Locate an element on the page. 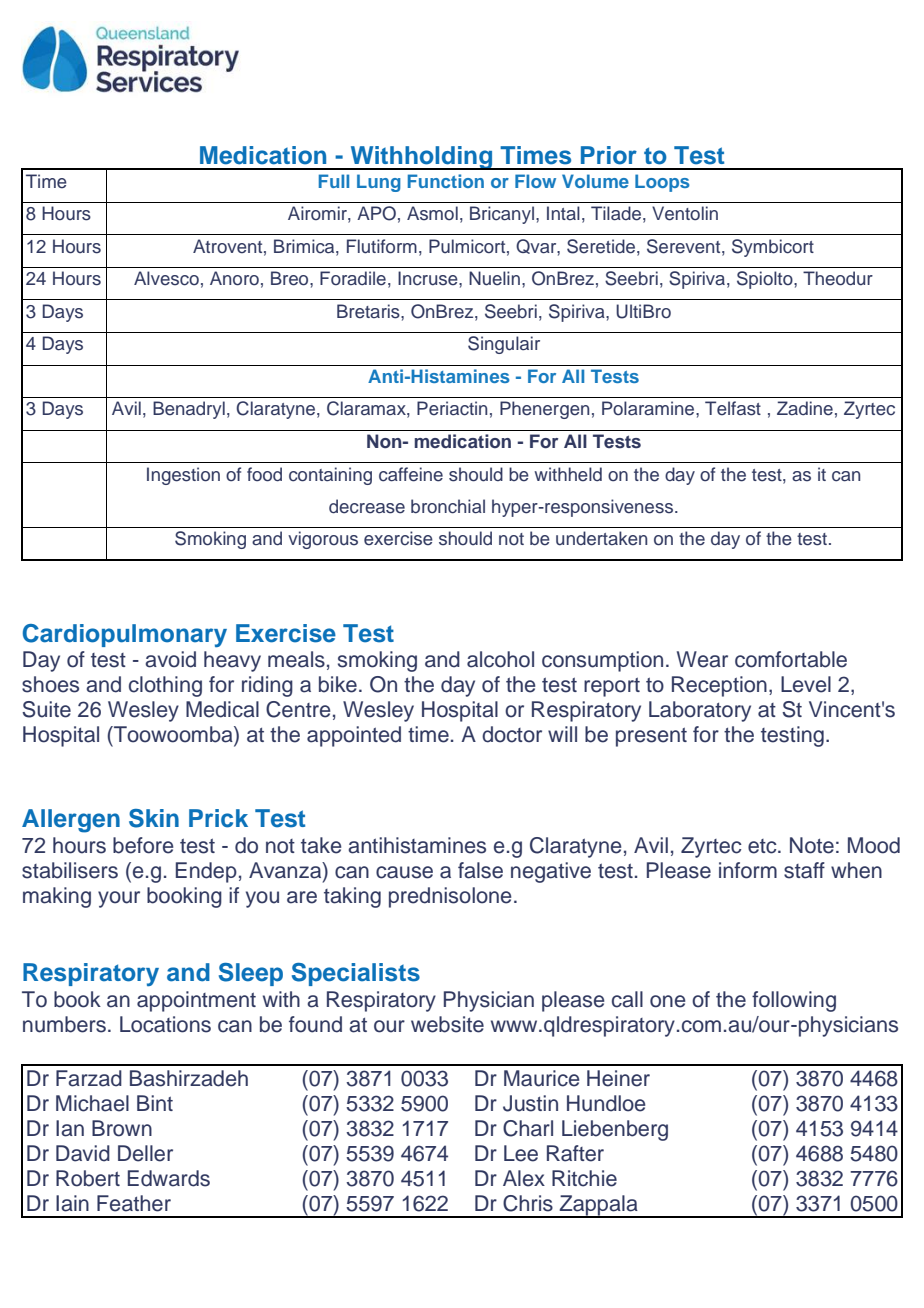  Full is located at coordinates (334, 181).
